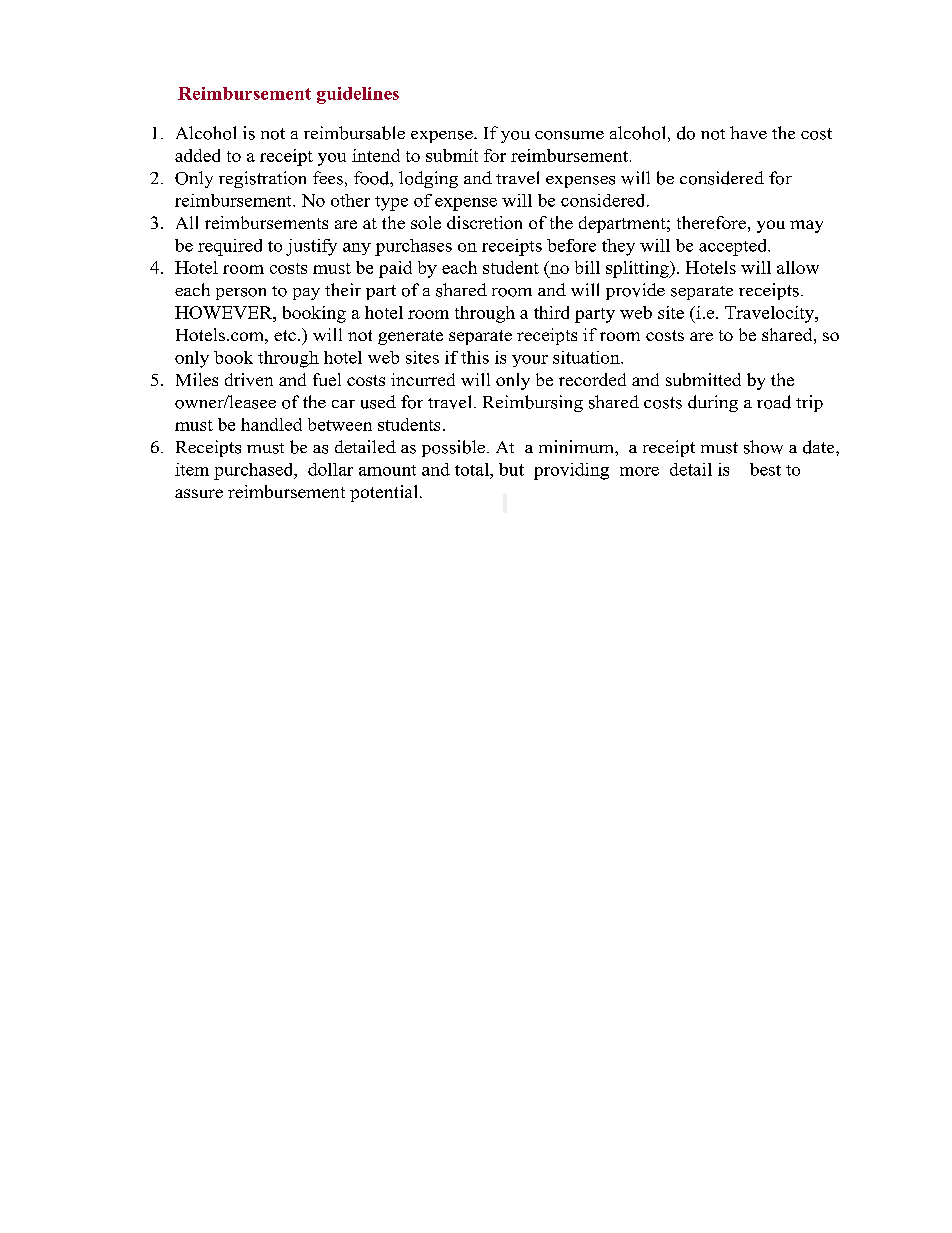 Image resolution: width=952 pixels, height=1233 pixels. I want to click on third, so click(551, 312).
